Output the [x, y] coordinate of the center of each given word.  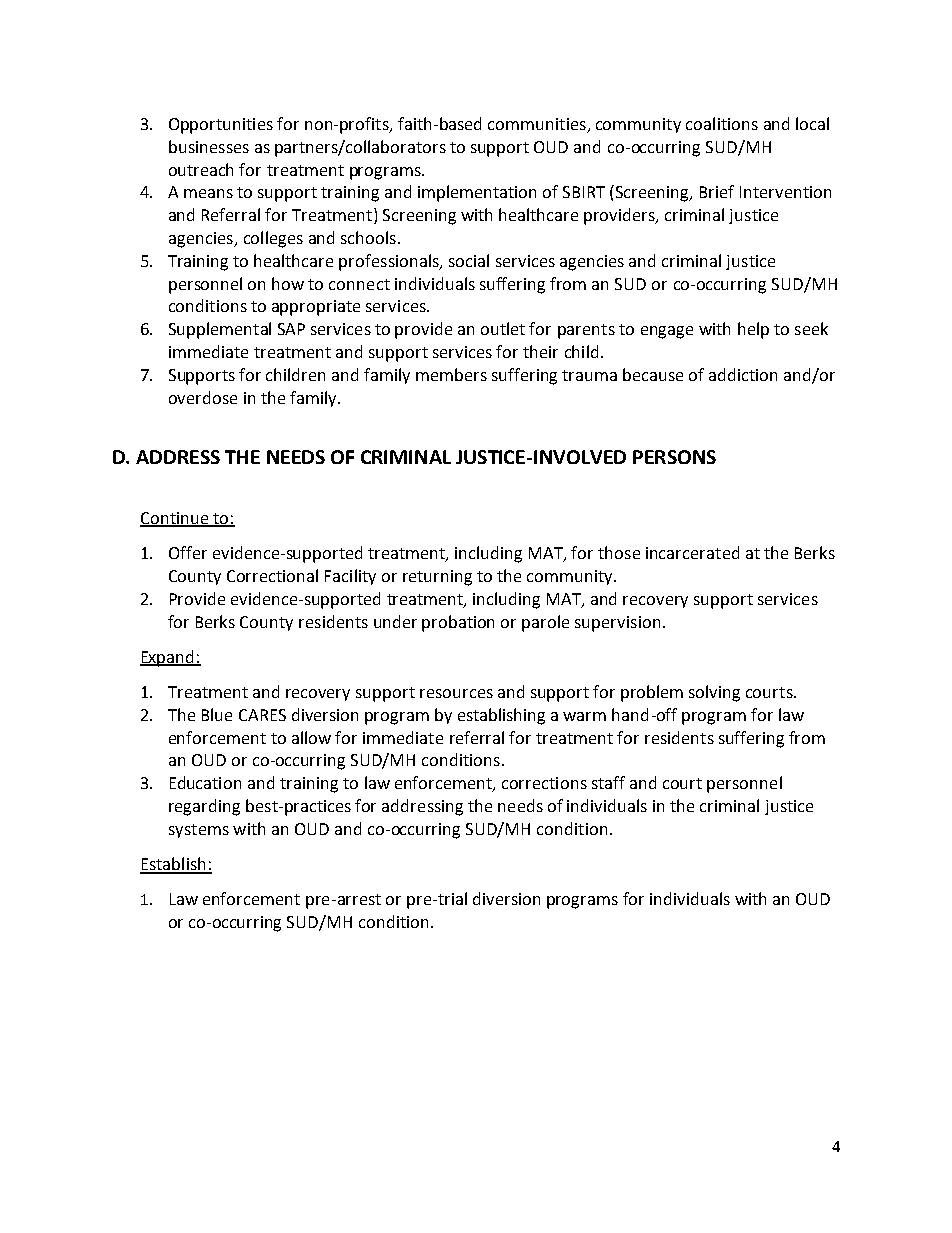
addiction [743, 374]
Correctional [272, 575]
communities [538, 125]
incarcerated [692, 552]
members [451, 374]
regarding [204, 807]
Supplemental [220, 330]
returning [437, 578]
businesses [209, 146]
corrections [544, 783]
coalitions [722, 123]
